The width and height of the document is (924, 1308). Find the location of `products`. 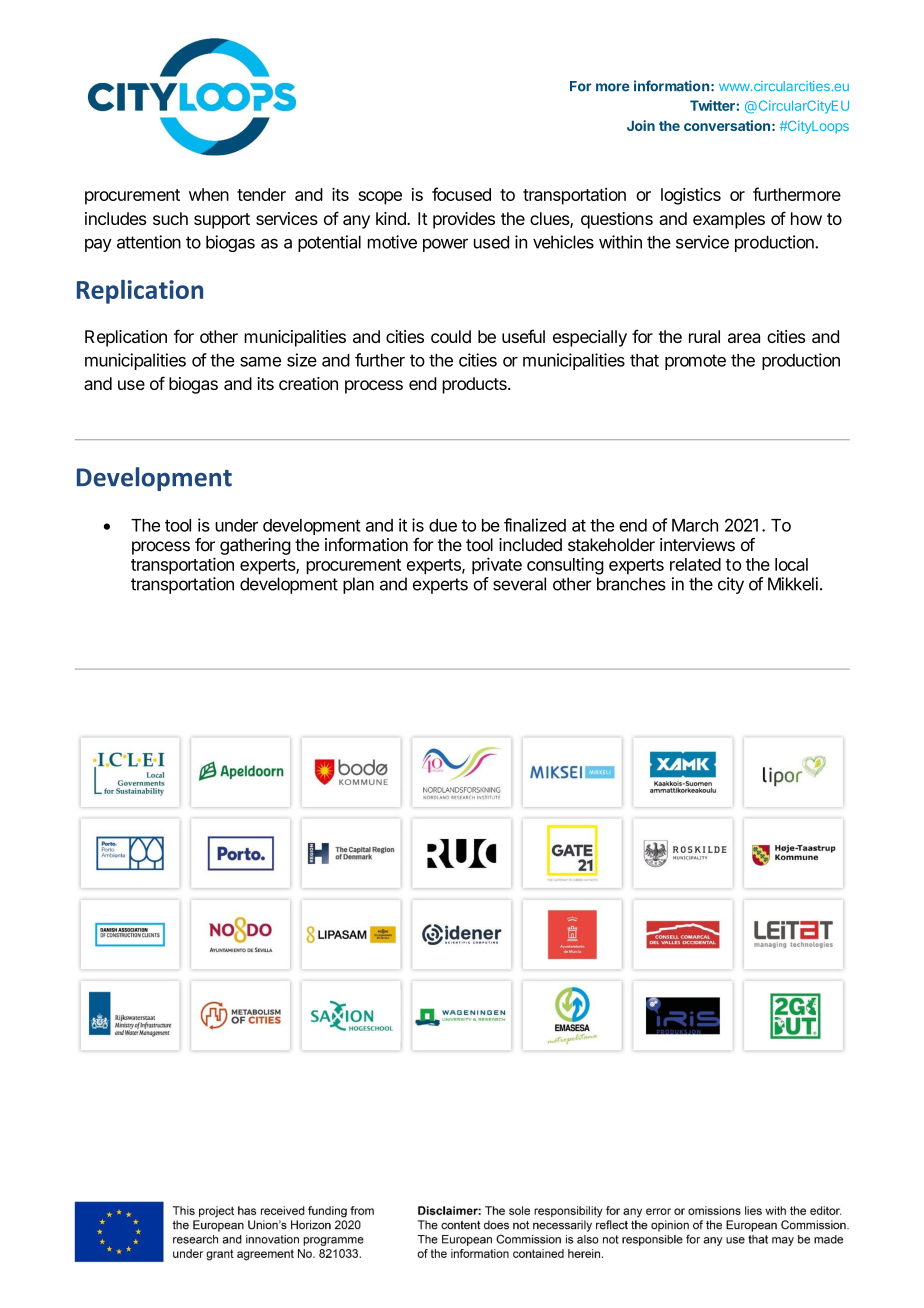

products is located at coordinates (475, 385).
